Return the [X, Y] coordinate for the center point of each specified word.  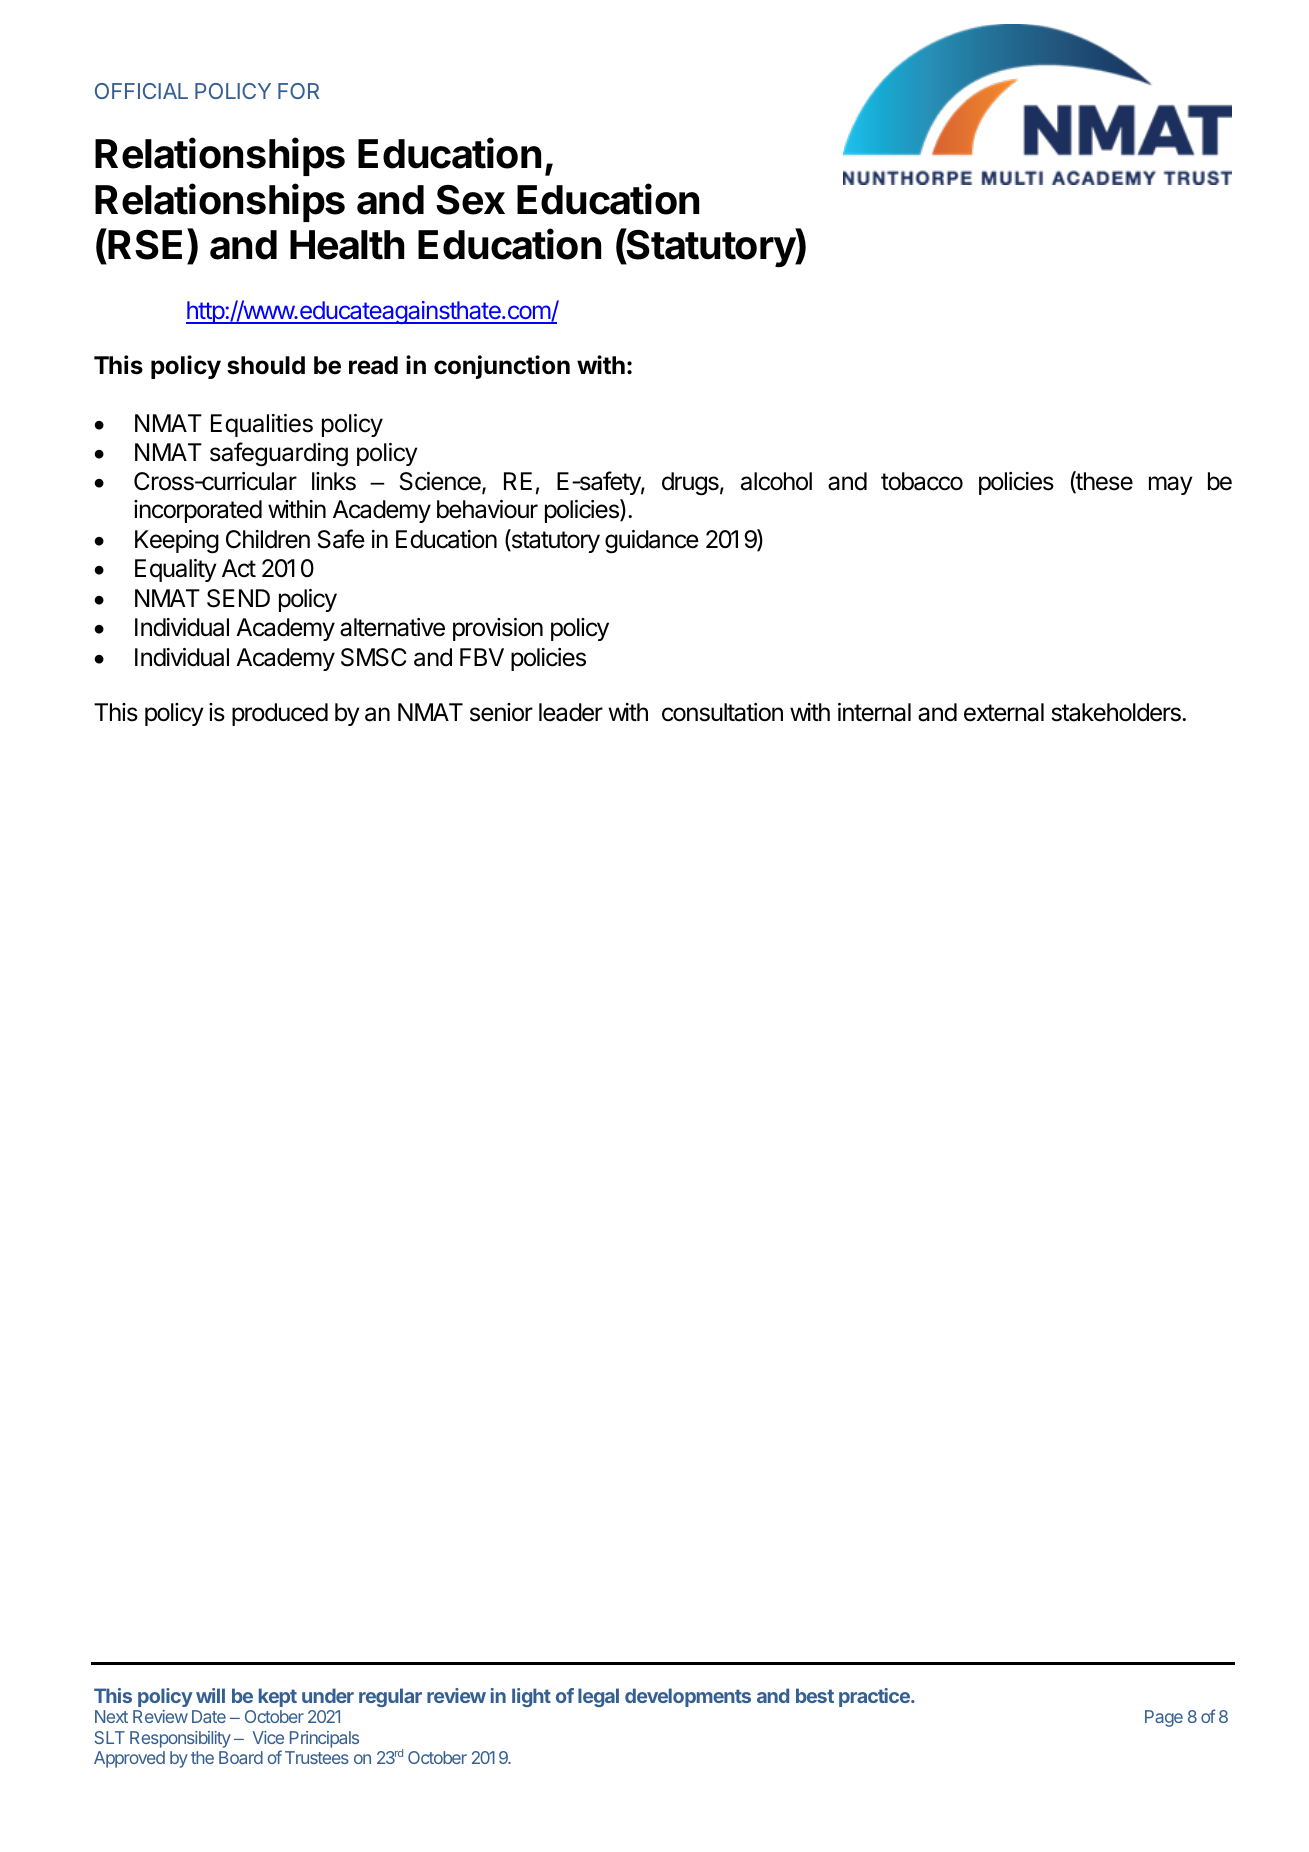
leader [571, 712]
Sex [470, 200]
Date [209, 1716]
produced [280, 714]
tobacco [922, 481]
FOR [298, 91]
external [1004, 712]
